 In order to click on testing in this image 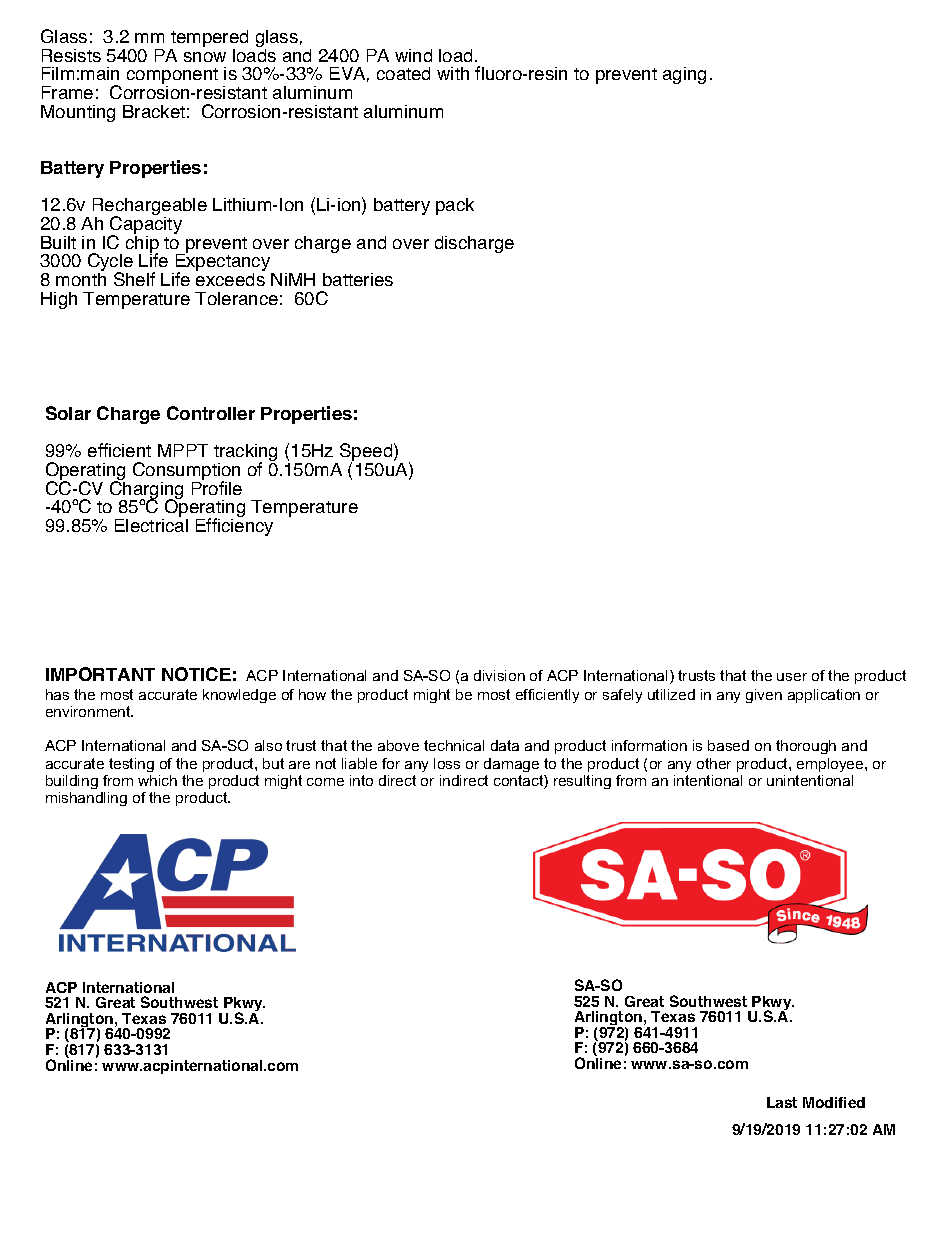, I will do `click(131, 765)`.
